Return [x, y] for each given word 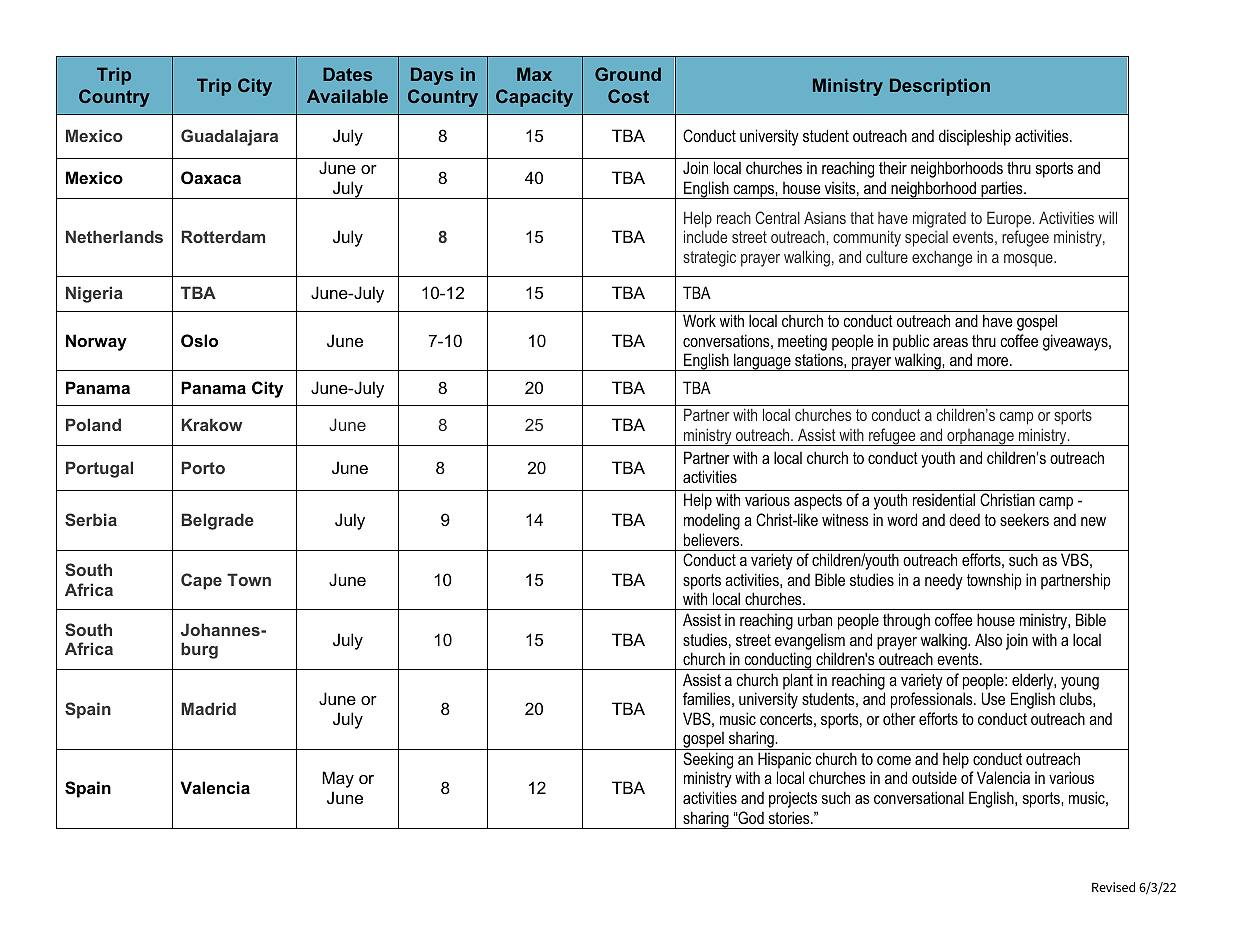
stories [790, 817]
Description [940, 87]
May [338, 779]
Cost [628, 96]
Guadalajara [229, 137]
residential [944, 499]
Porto [203, 467]
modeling [712, 521]
